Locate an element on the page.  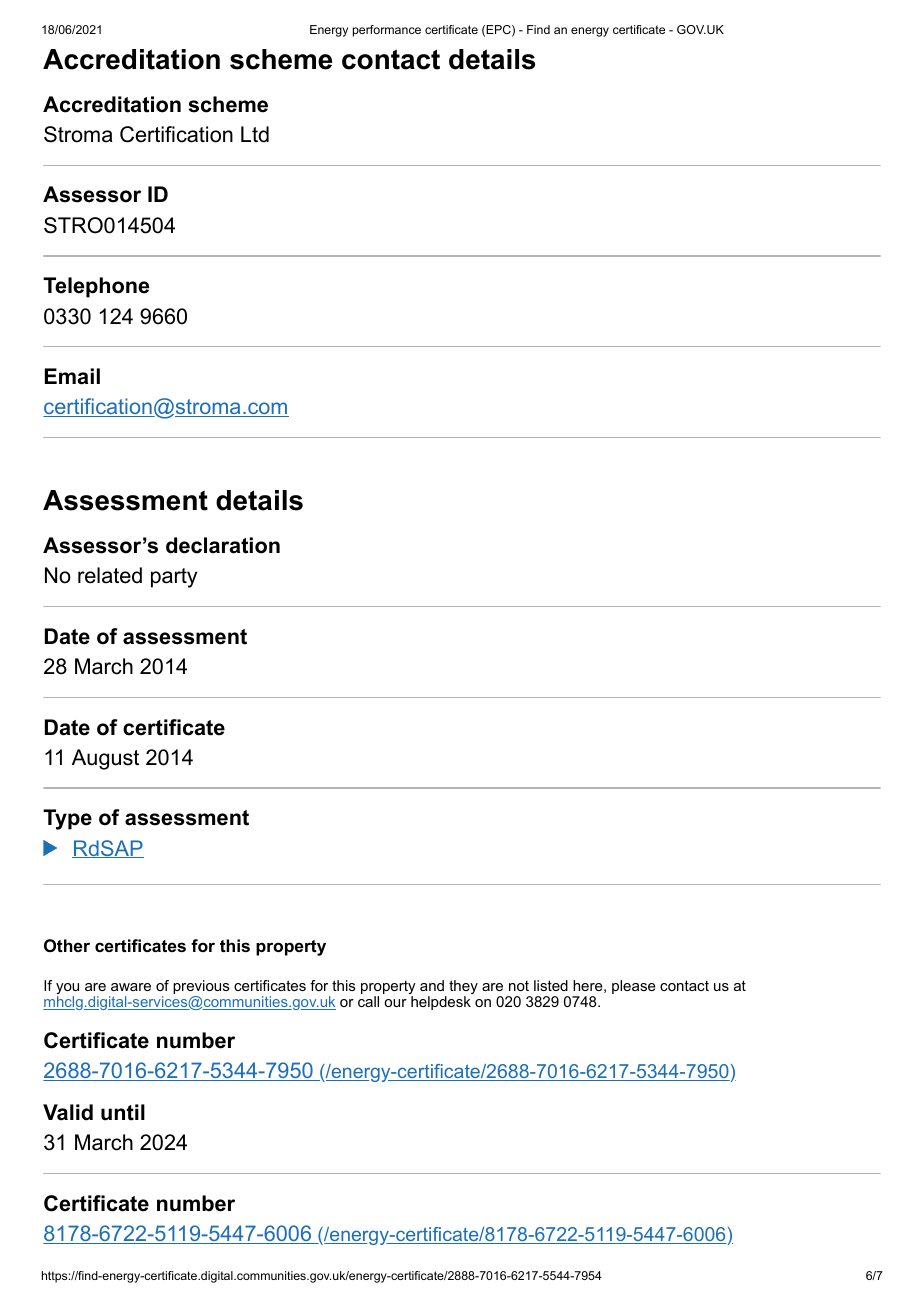
here is located at coordinates (588, 985).
